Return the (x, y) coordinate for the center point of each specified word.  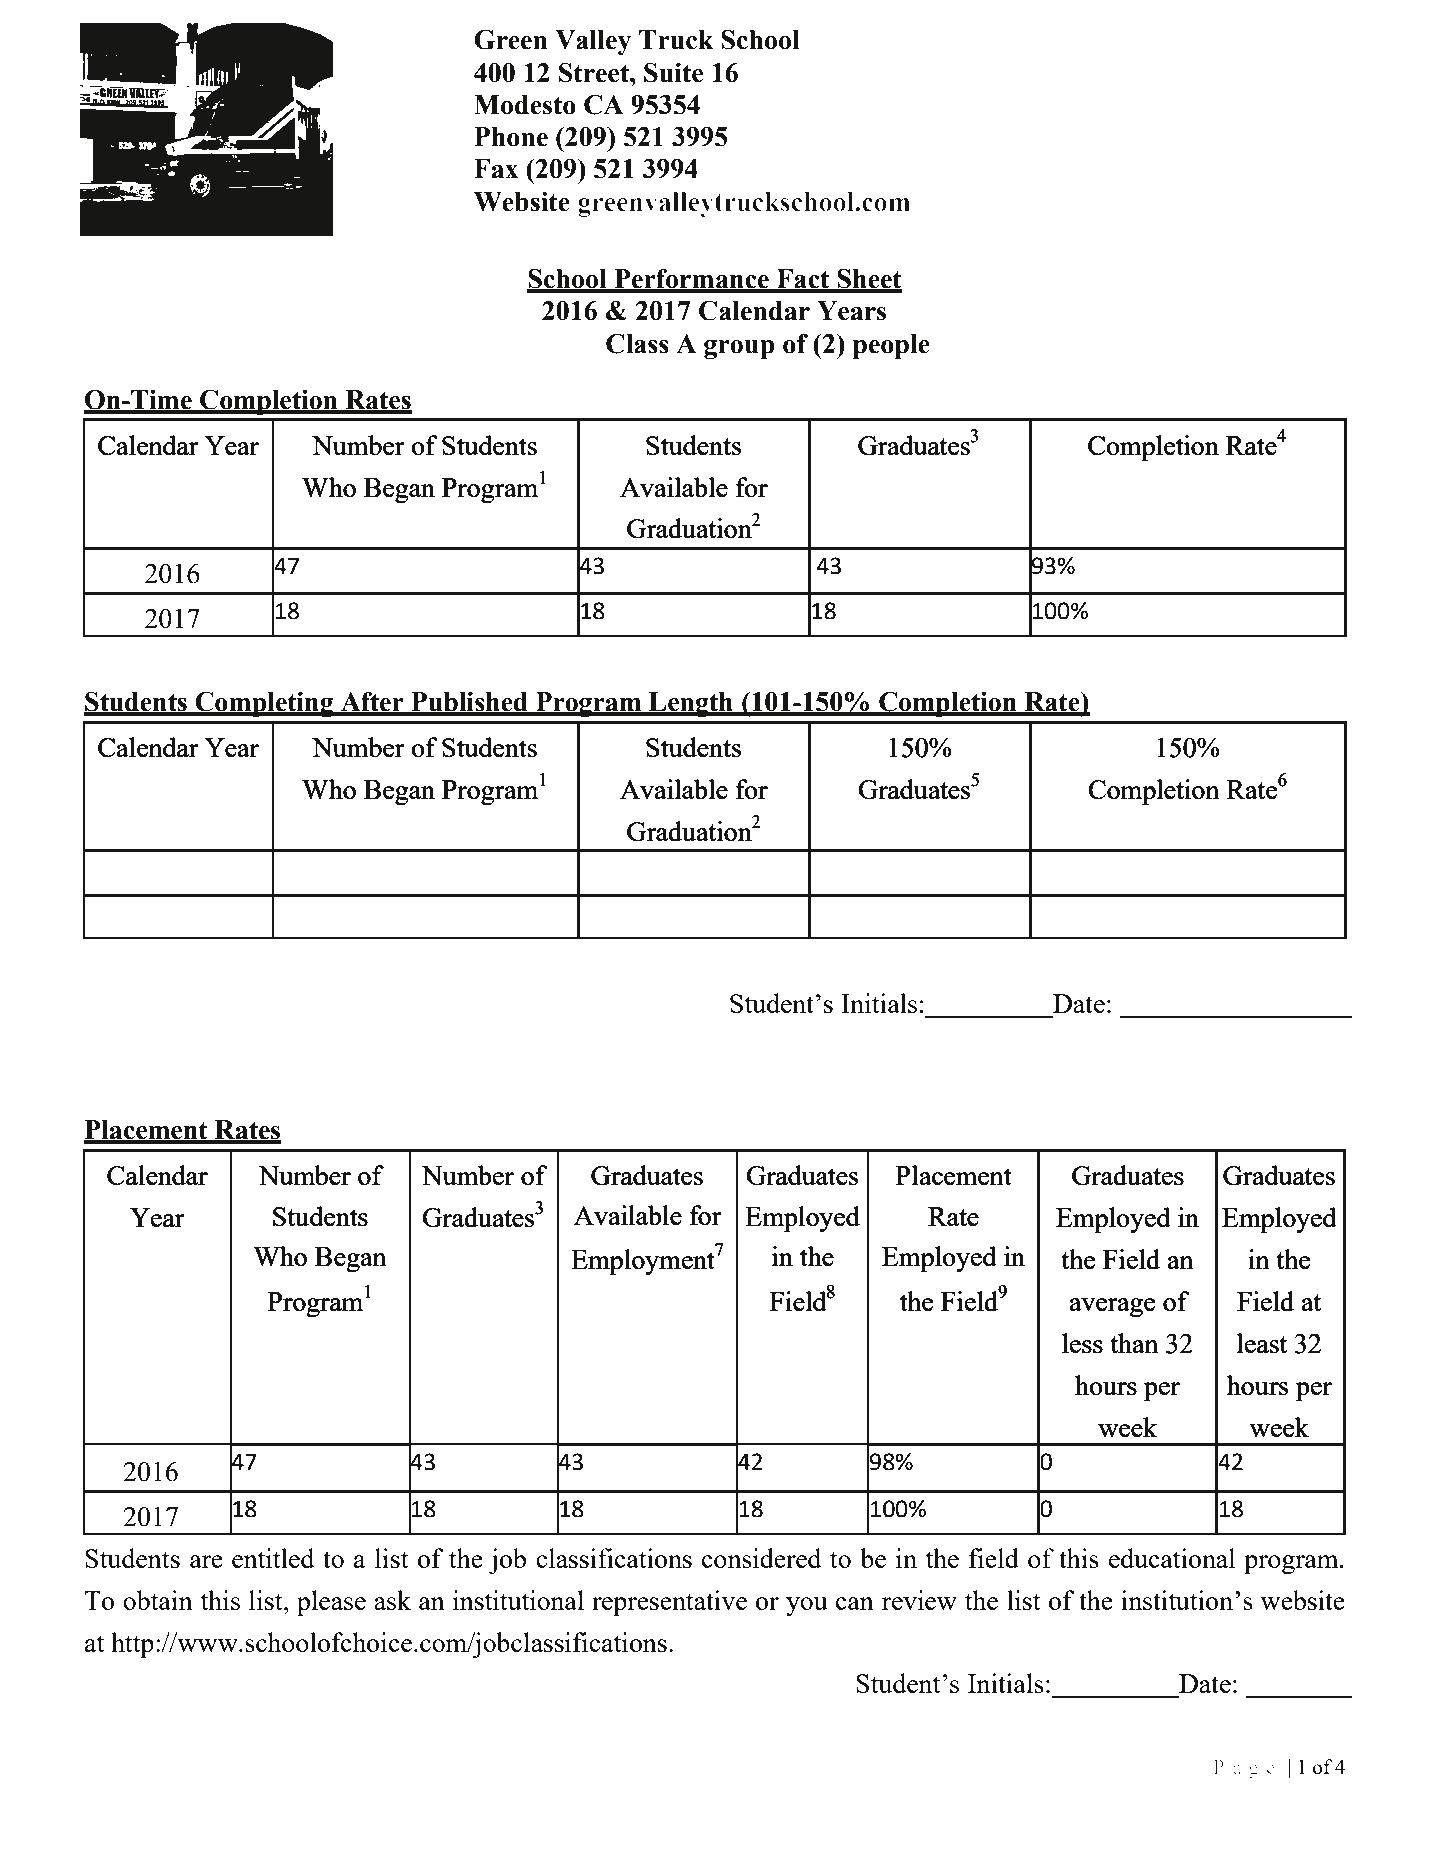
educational (1172, 1558)
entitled (273, 1558)
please (331, 1603)
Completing (264, 704)
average (1112, 1307)
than (1134, 1343)
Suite (673, 72)
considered (762, 1558)
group (739, 349)
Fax (496, 169)
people (891, 346)
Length (691, 704)
